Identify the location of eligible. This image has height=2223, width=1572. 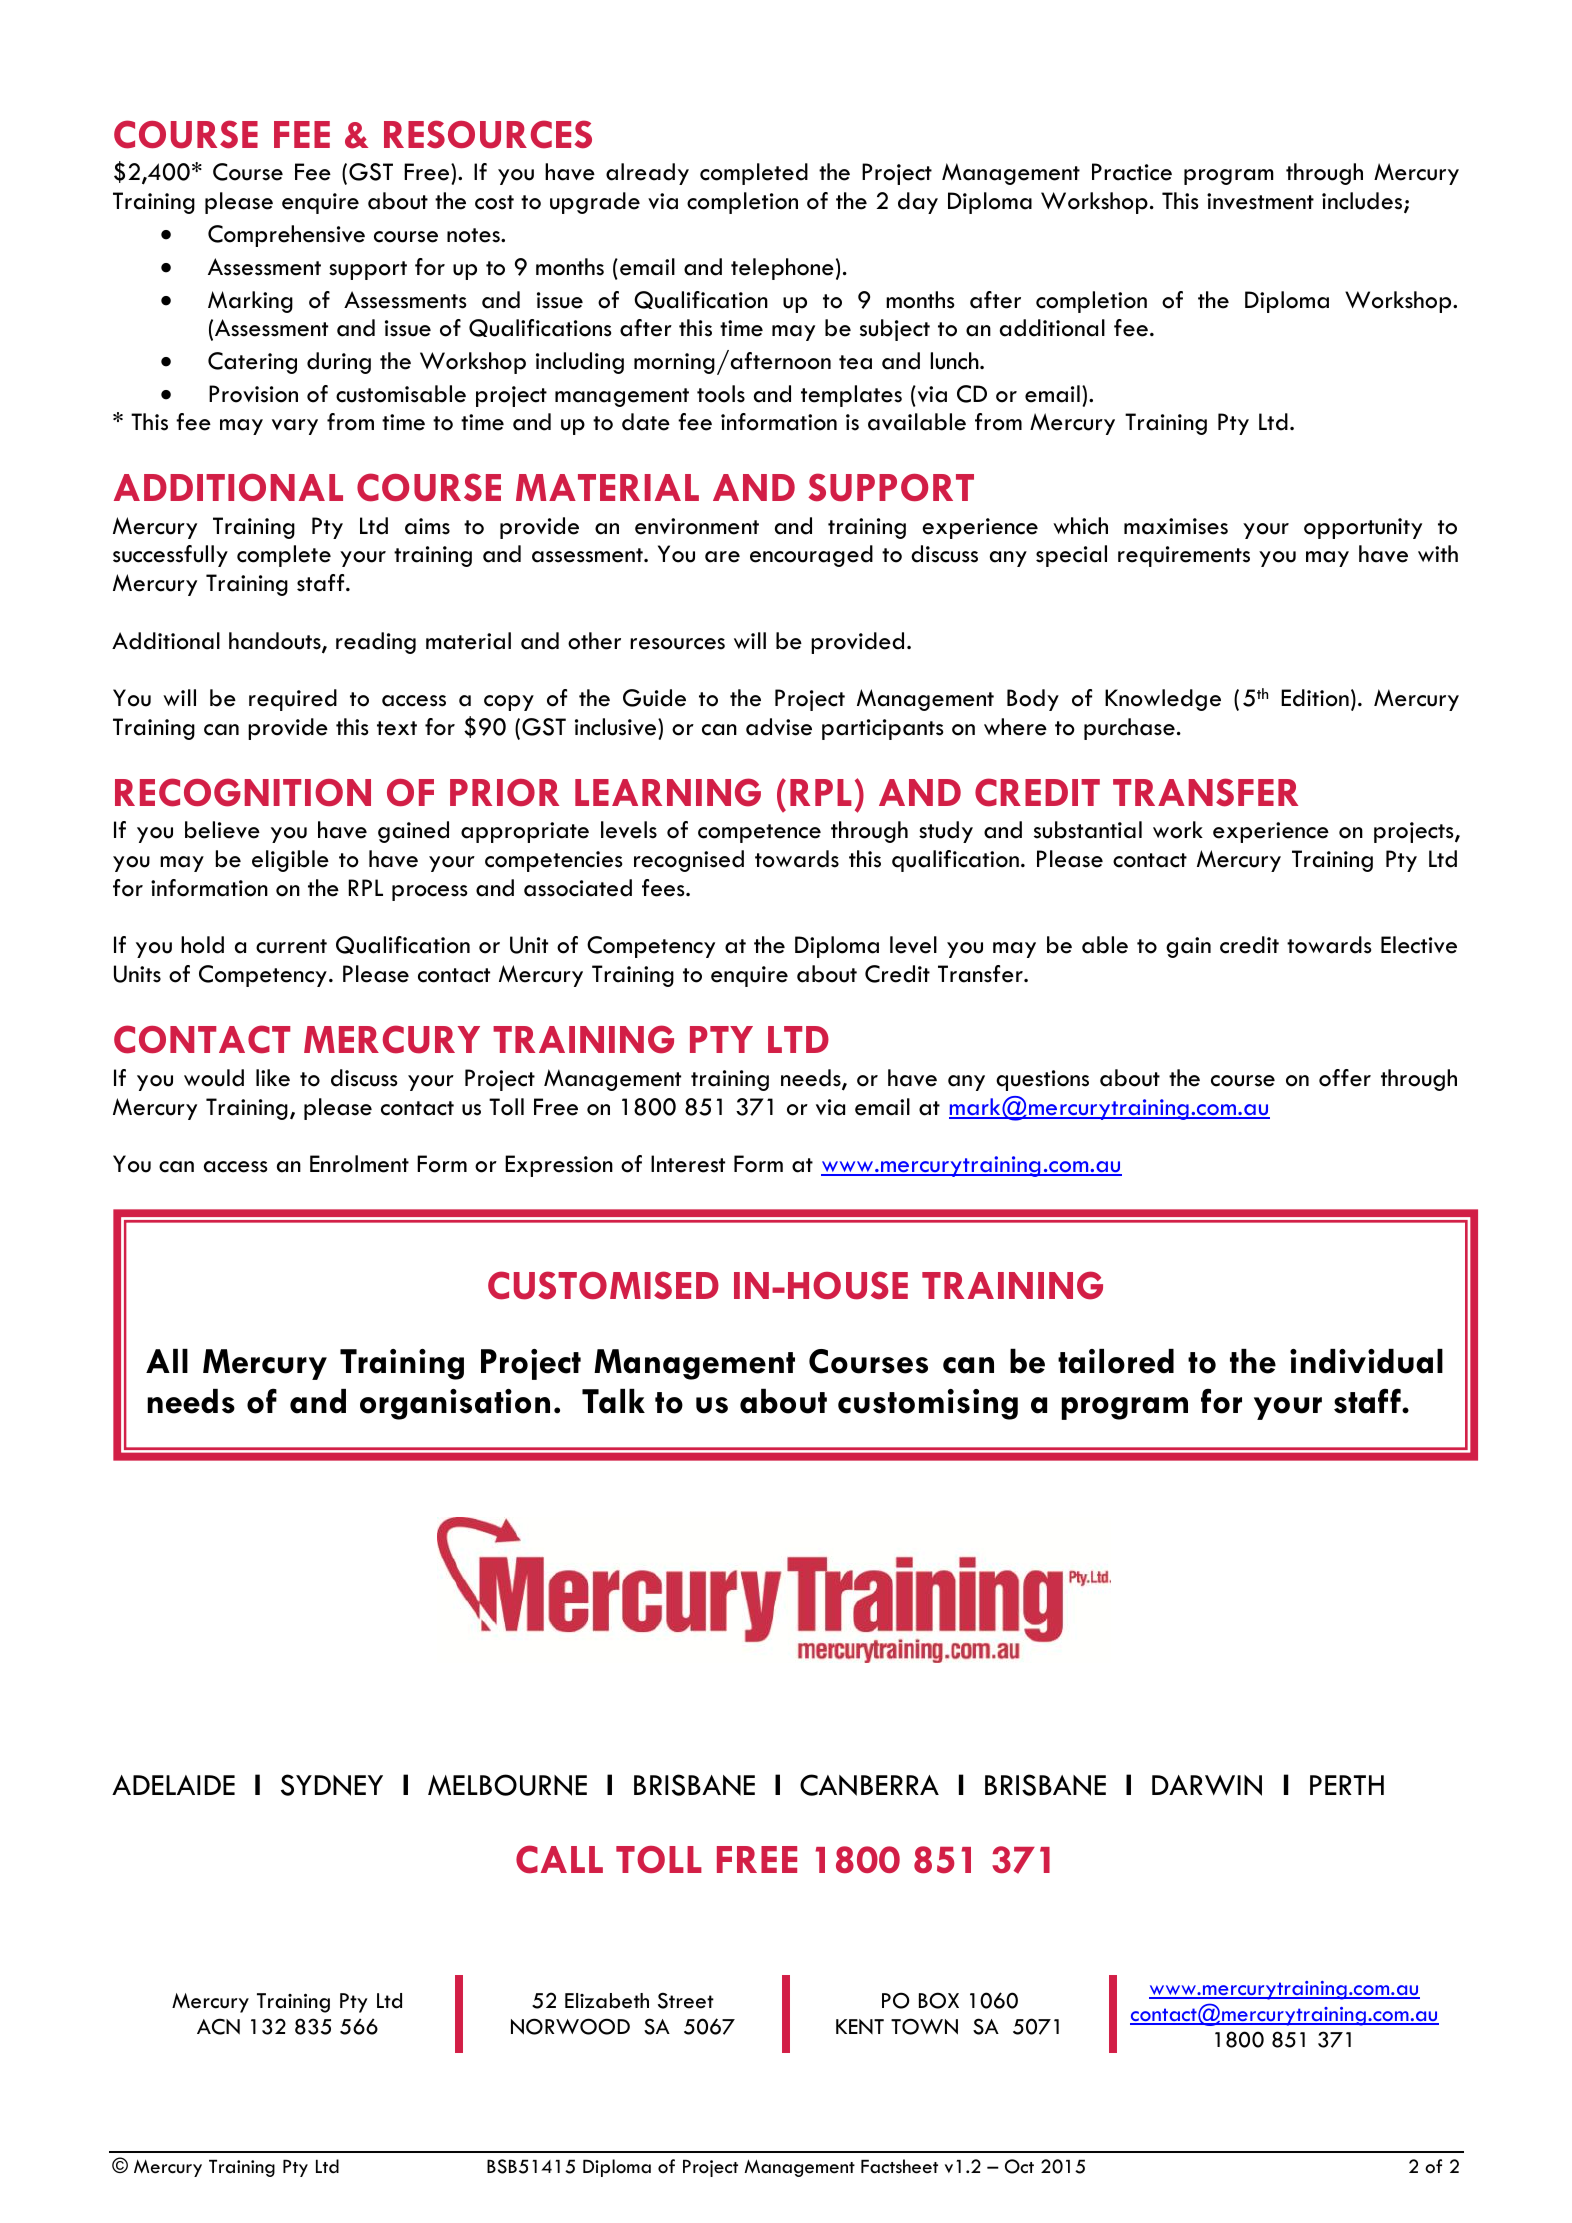
(290, 861).
